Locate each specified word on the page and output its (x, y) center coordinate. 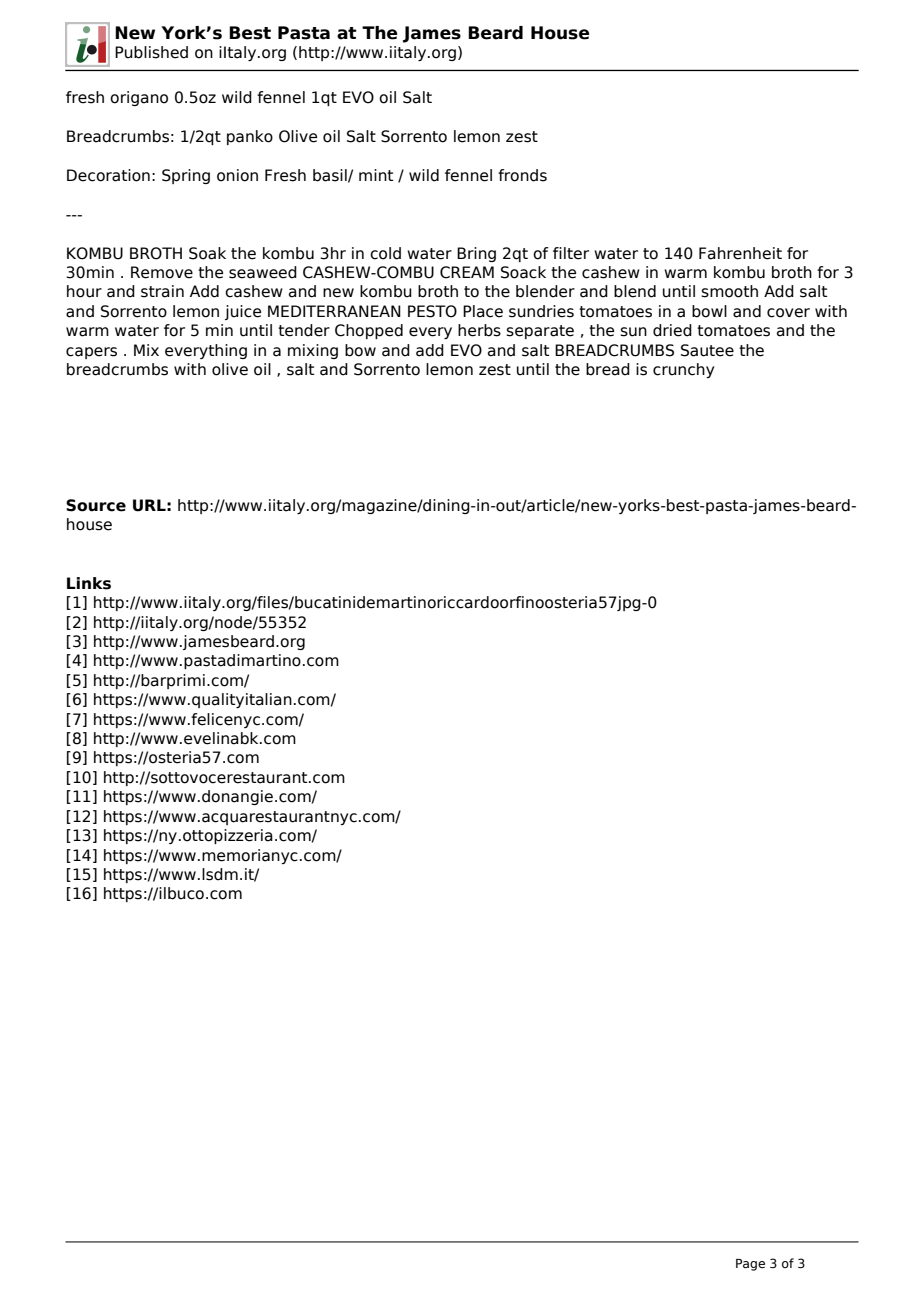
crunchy (683, 370)
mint (376, 175)
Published (151, 52)
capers (91, 353)
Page (750, 1265)
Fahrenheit (740, 253)
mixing (313, 351)
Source (96, 505)
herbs (479, 330)
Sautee (707, 350)
